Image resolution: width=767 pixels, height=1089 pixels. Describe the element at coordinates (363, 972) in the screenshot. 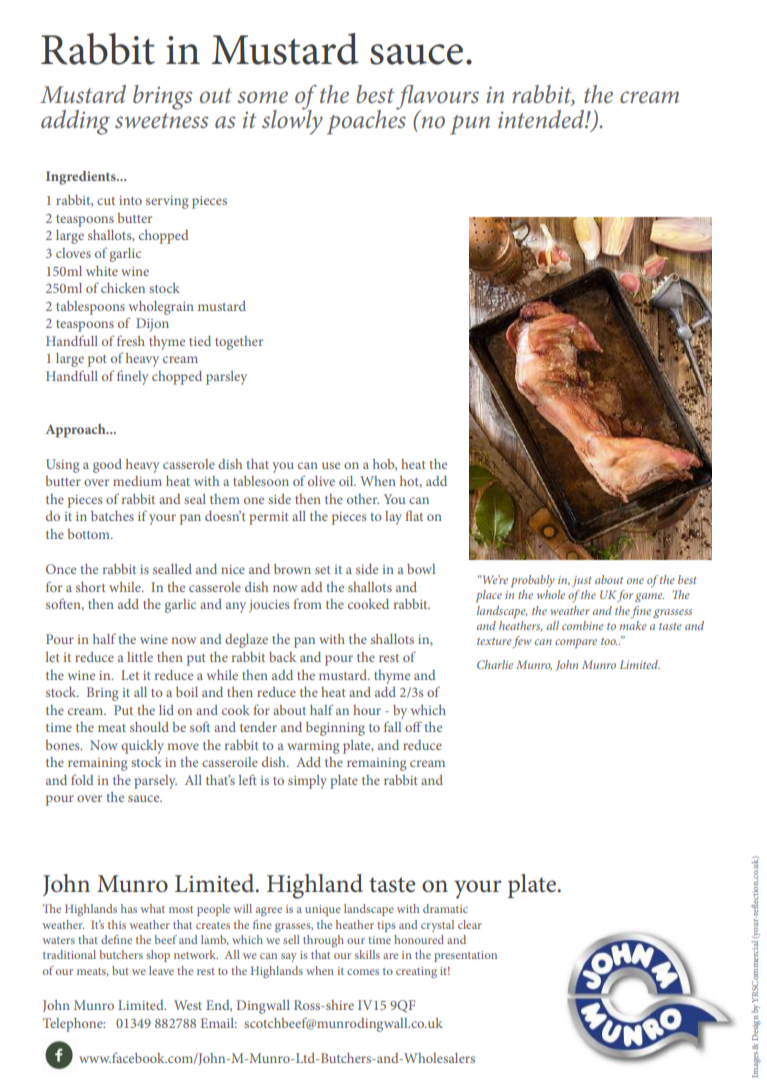

I see `comes` at that location.
